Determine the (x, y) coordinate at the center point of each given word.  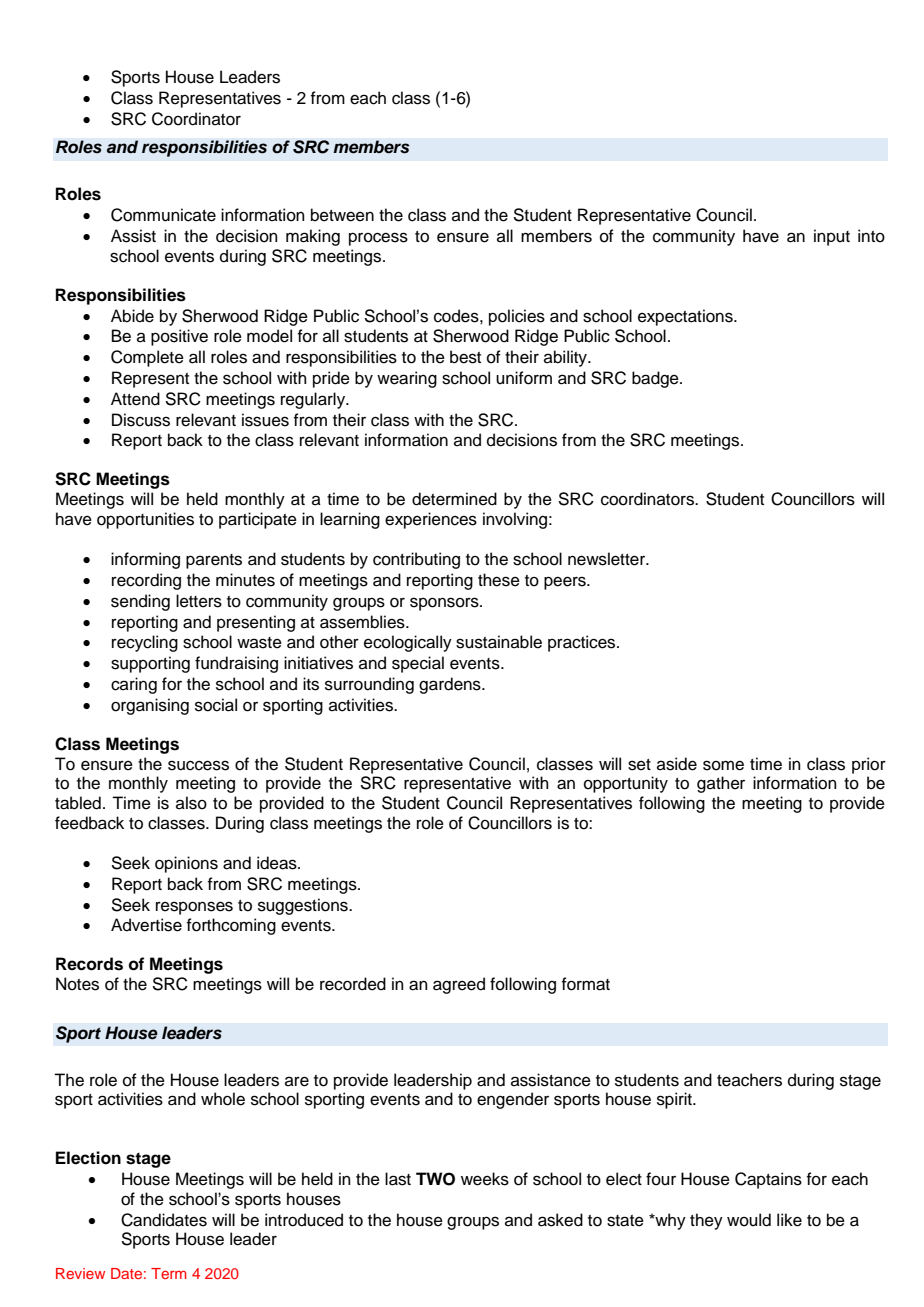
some (723, 765)
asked (560, 1220)
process (378, 239)
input (832, 237)
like (789, 1220)
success (198, 765)
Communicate (163, 215)
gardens (451, 685)
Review (80, 1273)
